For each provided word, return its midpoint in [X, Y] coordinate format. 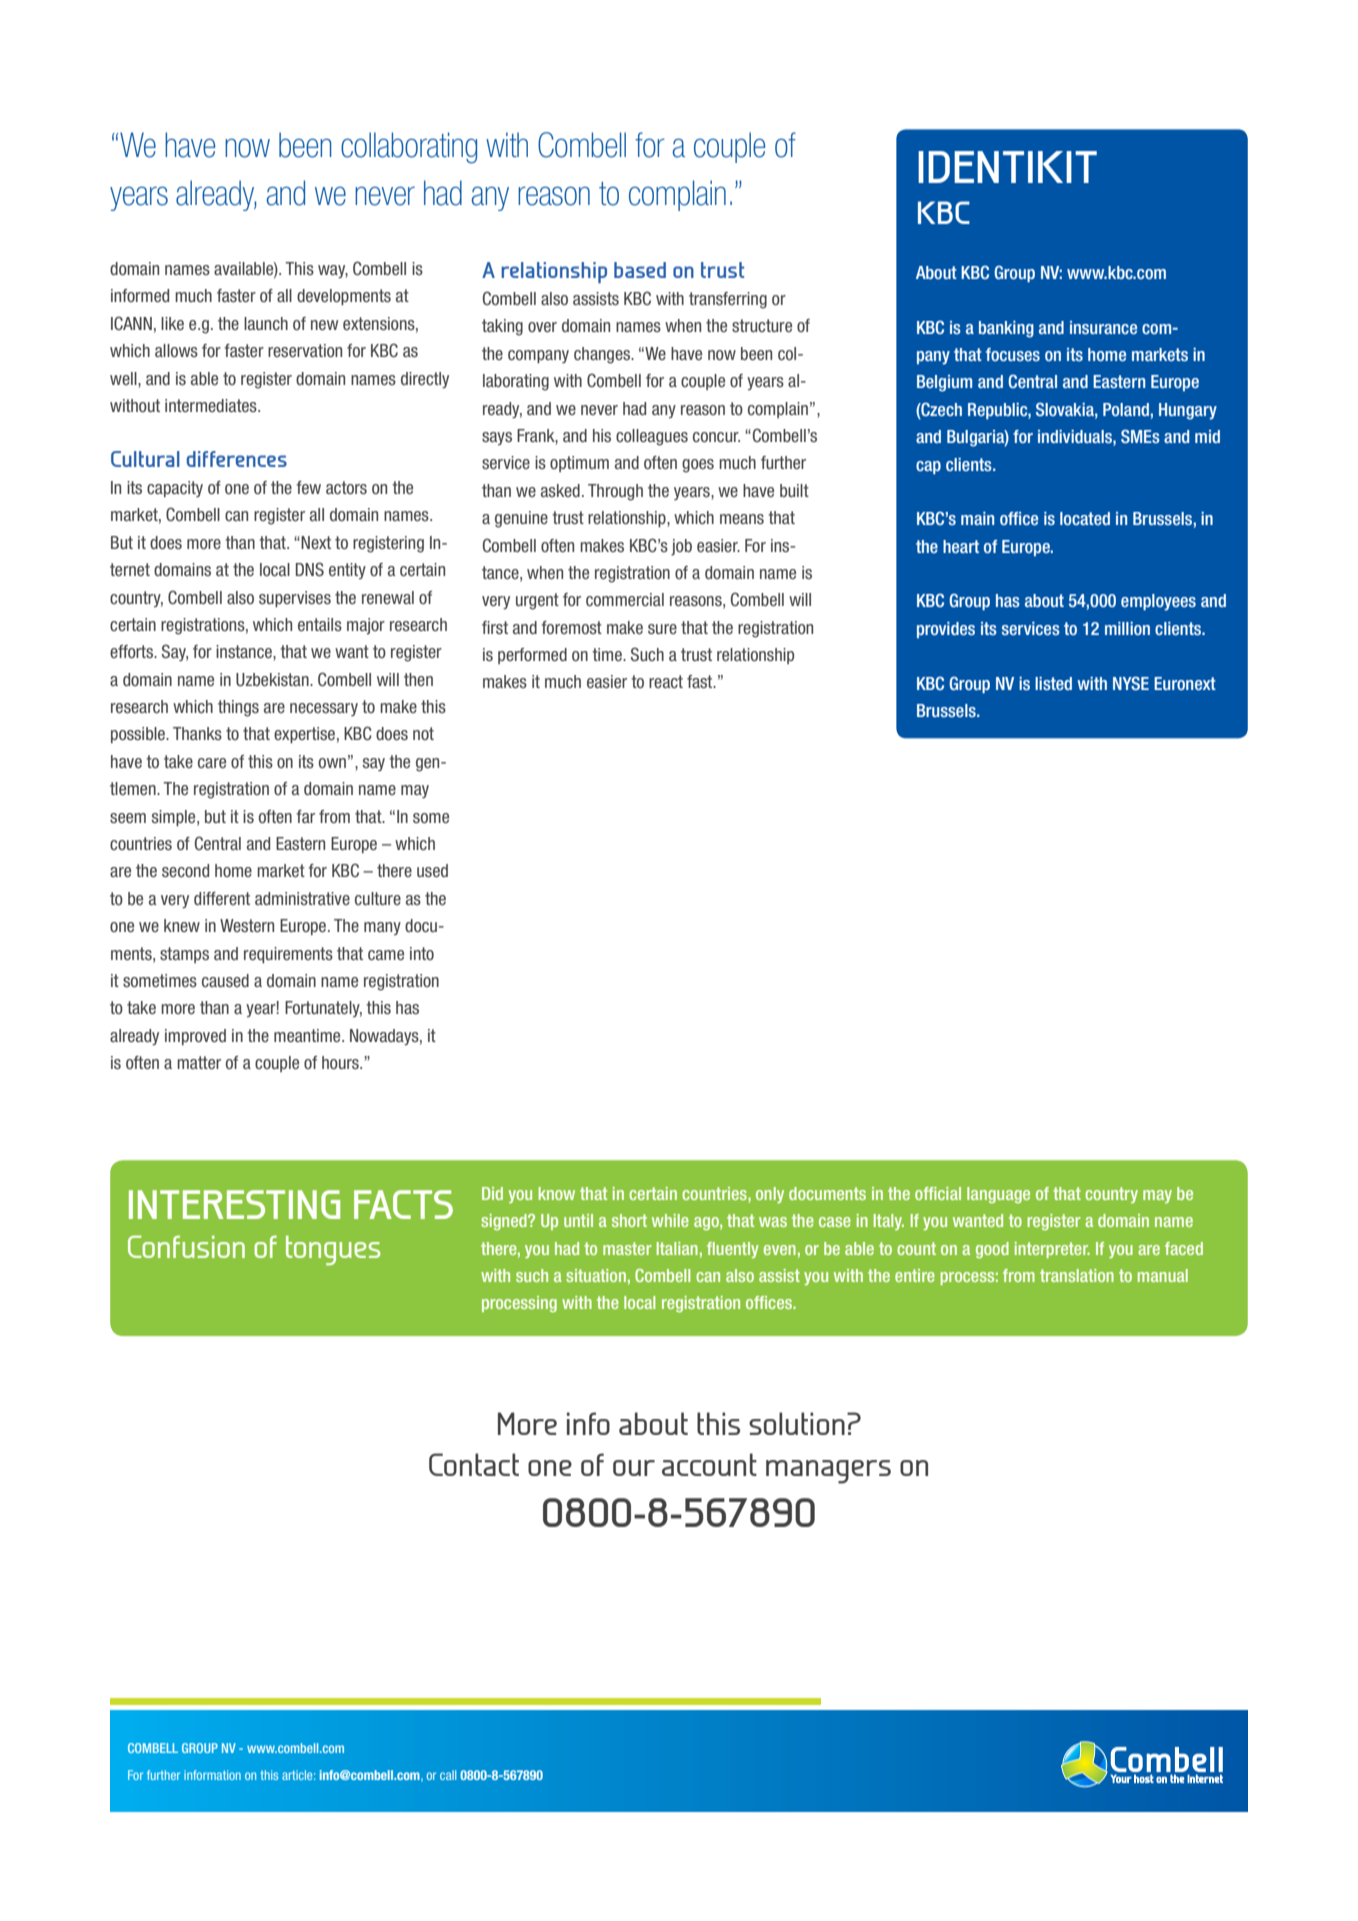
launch [266, 323]
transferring [728, 300]
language [998, 1195]
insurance [1103, 327]
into [422, 953]
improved [195, 1037]
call [448, 1775]
